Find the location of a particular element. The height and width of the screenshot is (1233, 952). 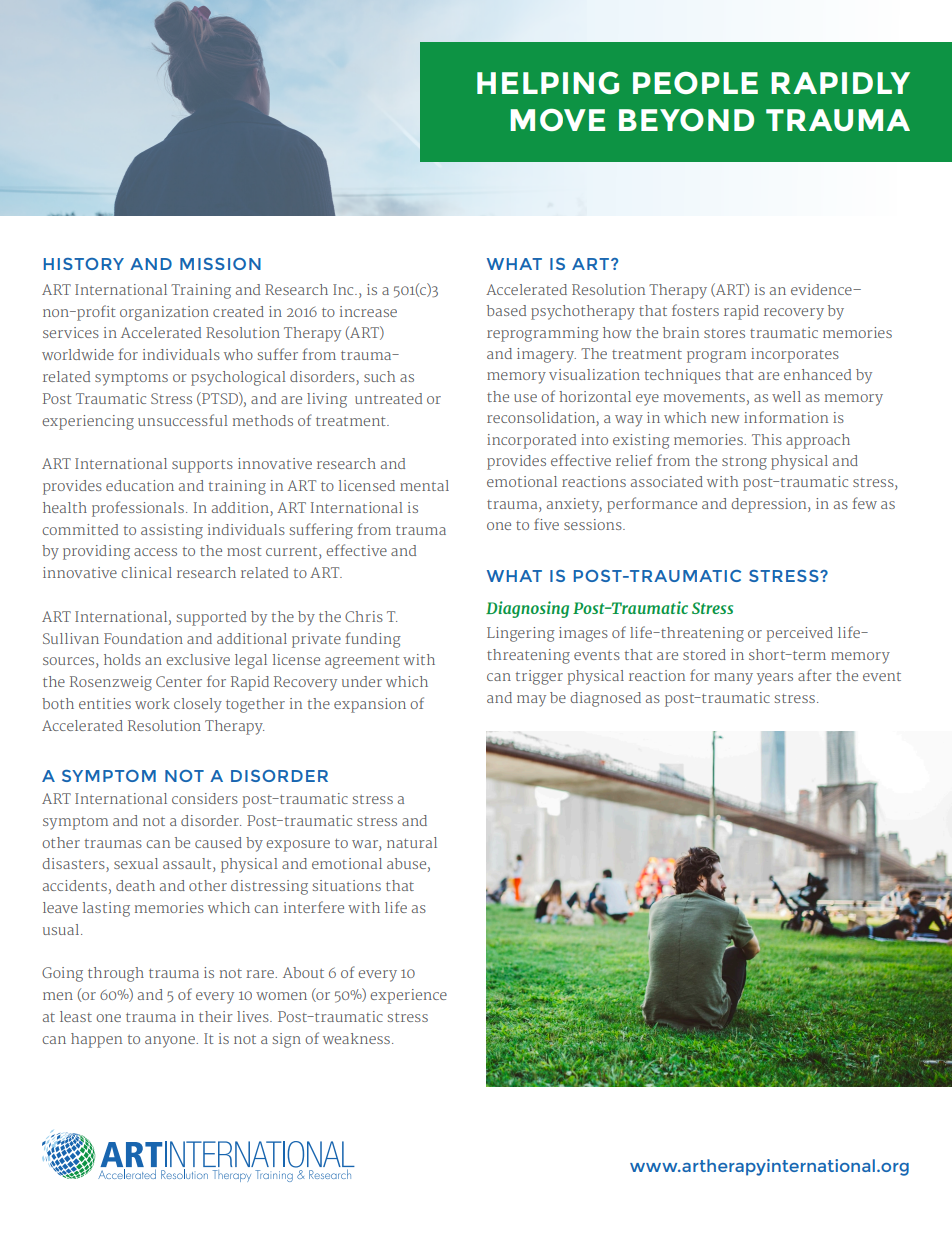

anyone is located at coordinates (171, 1042).
